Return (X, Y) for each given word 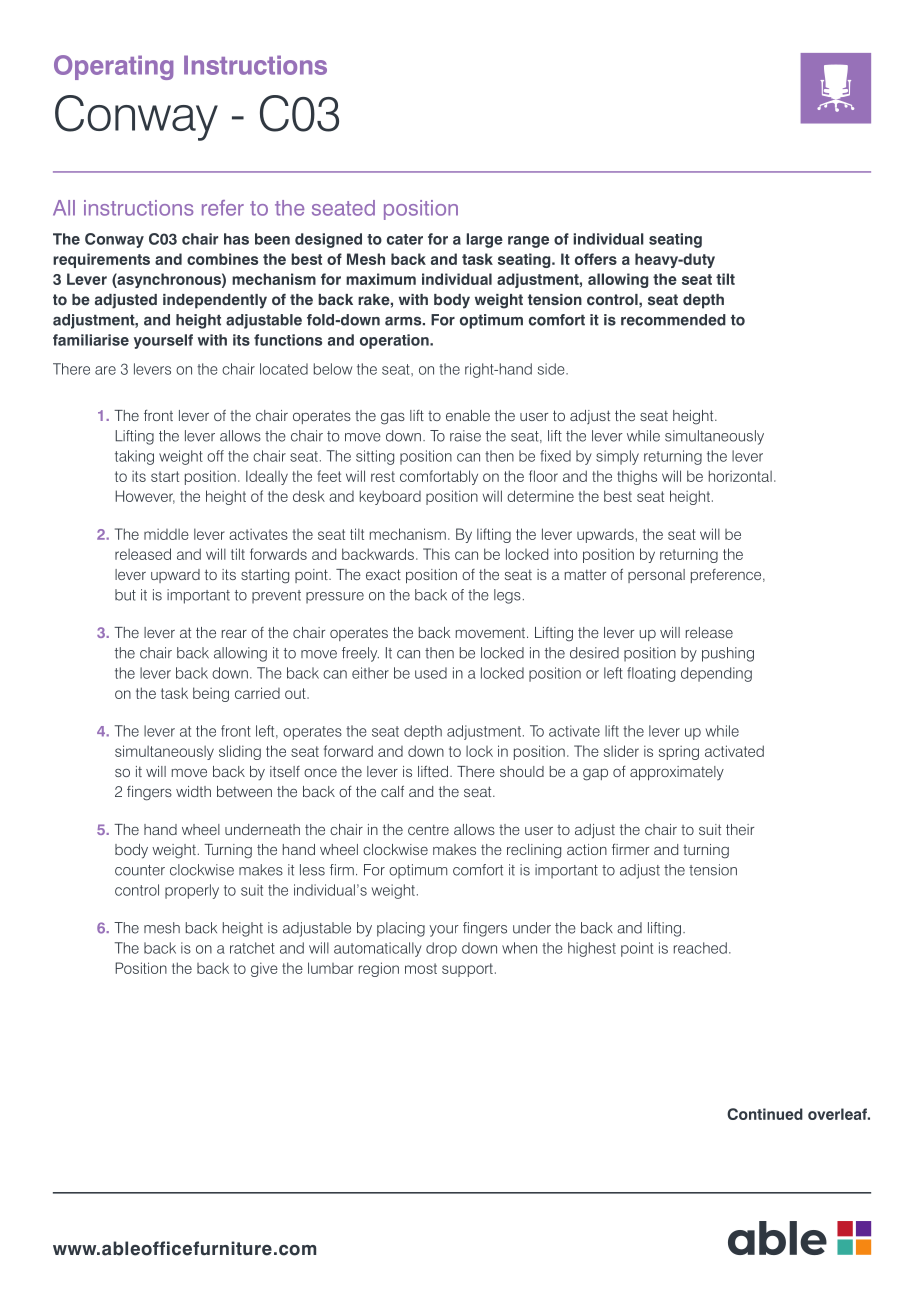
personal (656, 576)
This (436, 554)
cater (405, 239)
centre (428, 829)
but (125, 595)
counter (140, 870)
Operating (113, 67)
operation (395, 341)
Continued (765, 1114)
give (264, 969)
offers (596, 259)
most (421, 968)
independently (215, 301)
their (740, 829)
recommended (673, 320)
